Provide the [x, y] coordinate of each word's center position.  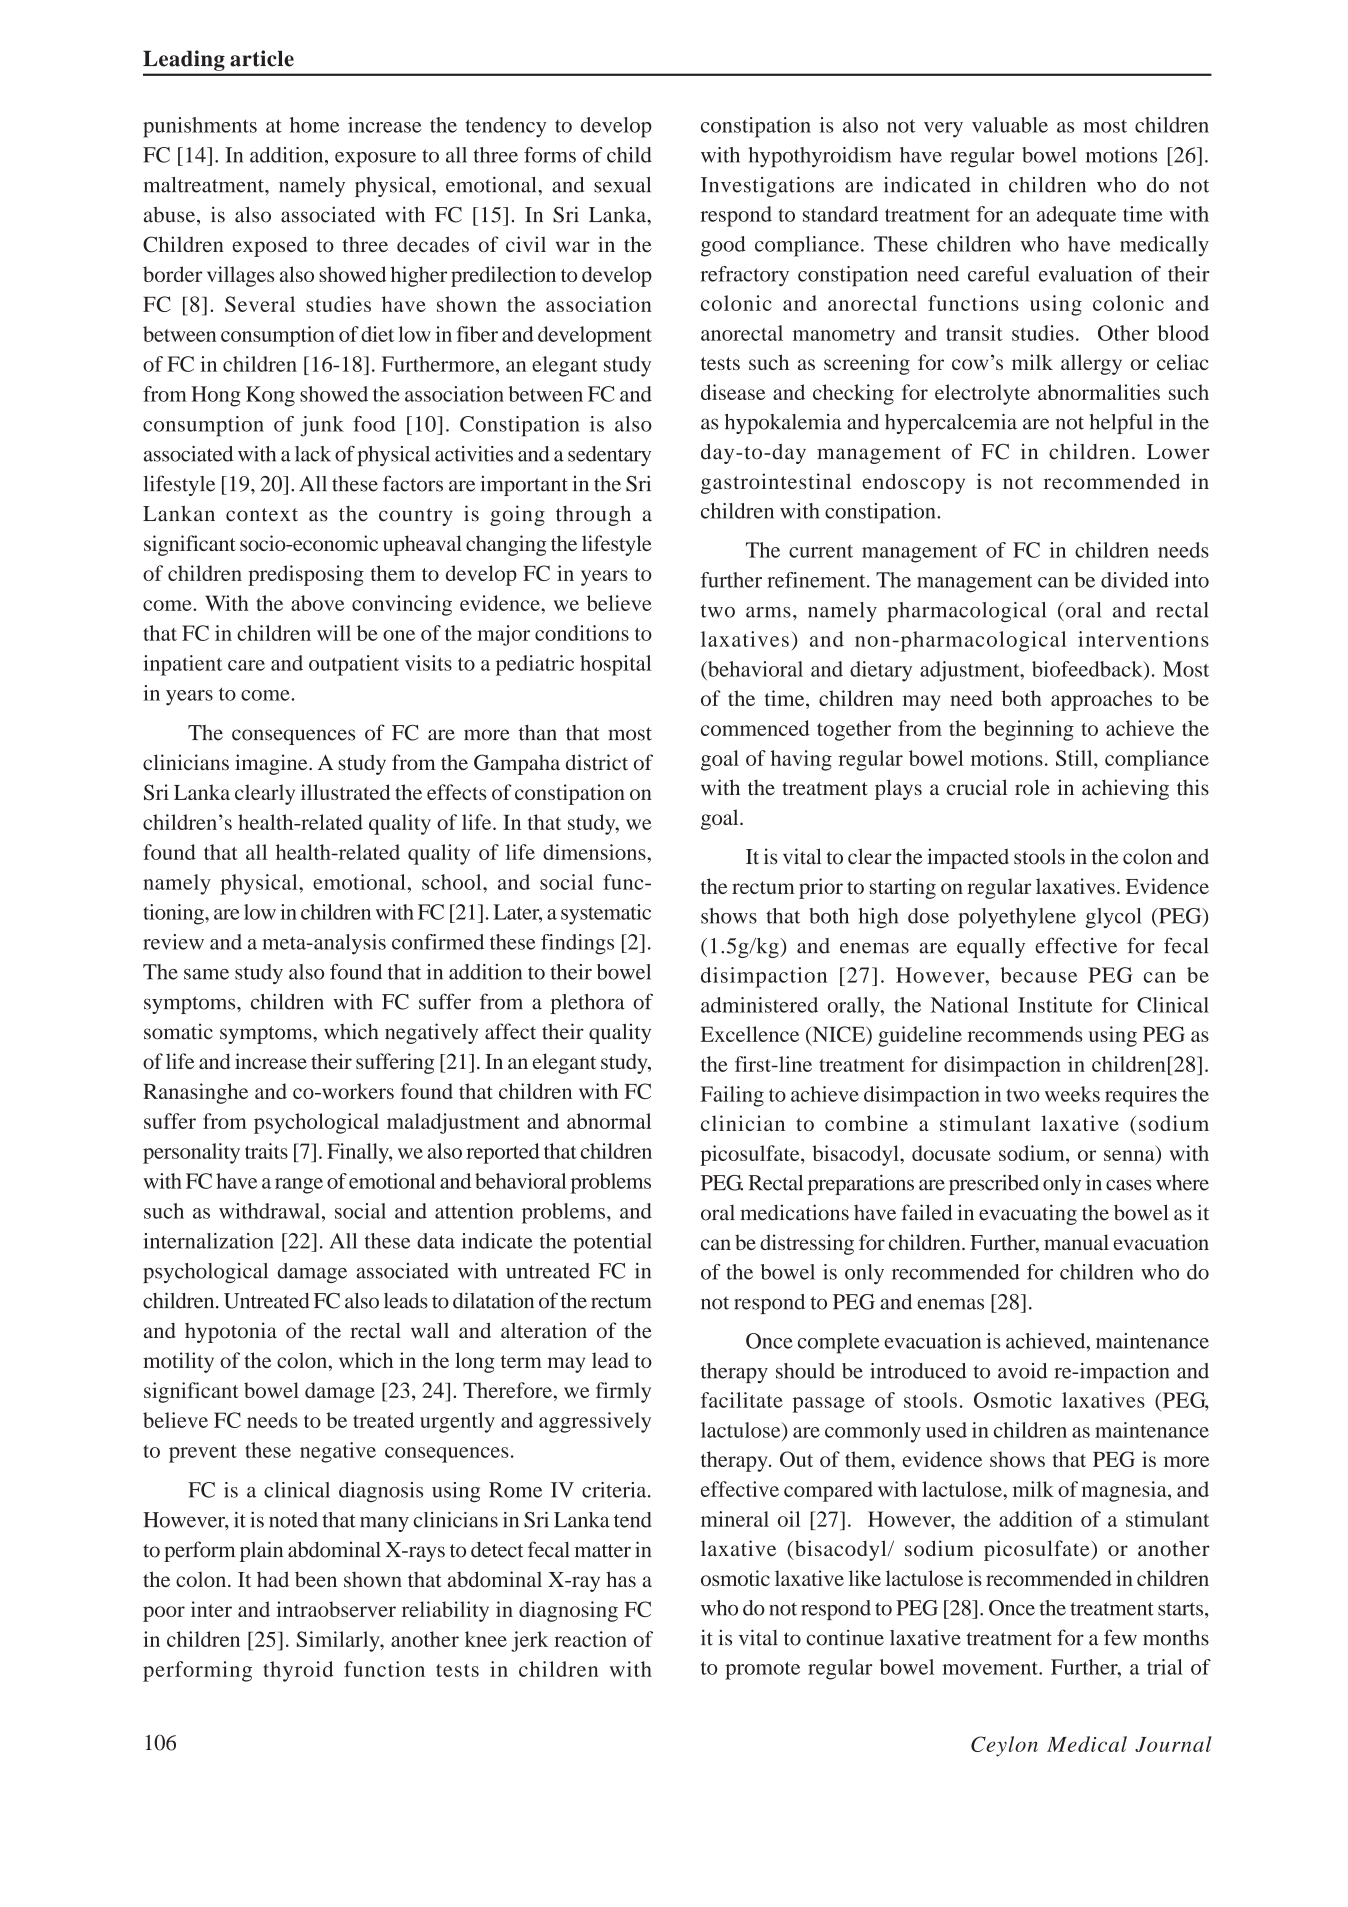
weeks [1072, 1094]
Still [1075, 758]
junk [322, 426]
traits [266, 1151]
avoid [1022, 1371]
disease [733, 392]
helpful [1121, 423]
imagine [272, 764]
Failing [732, 1096]
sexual [622, 185]
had [273, 1579]
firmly [623, 1392]
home [314, 125]
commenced [755, 728]
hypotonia [231, 1332]
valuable [1010, 125]
